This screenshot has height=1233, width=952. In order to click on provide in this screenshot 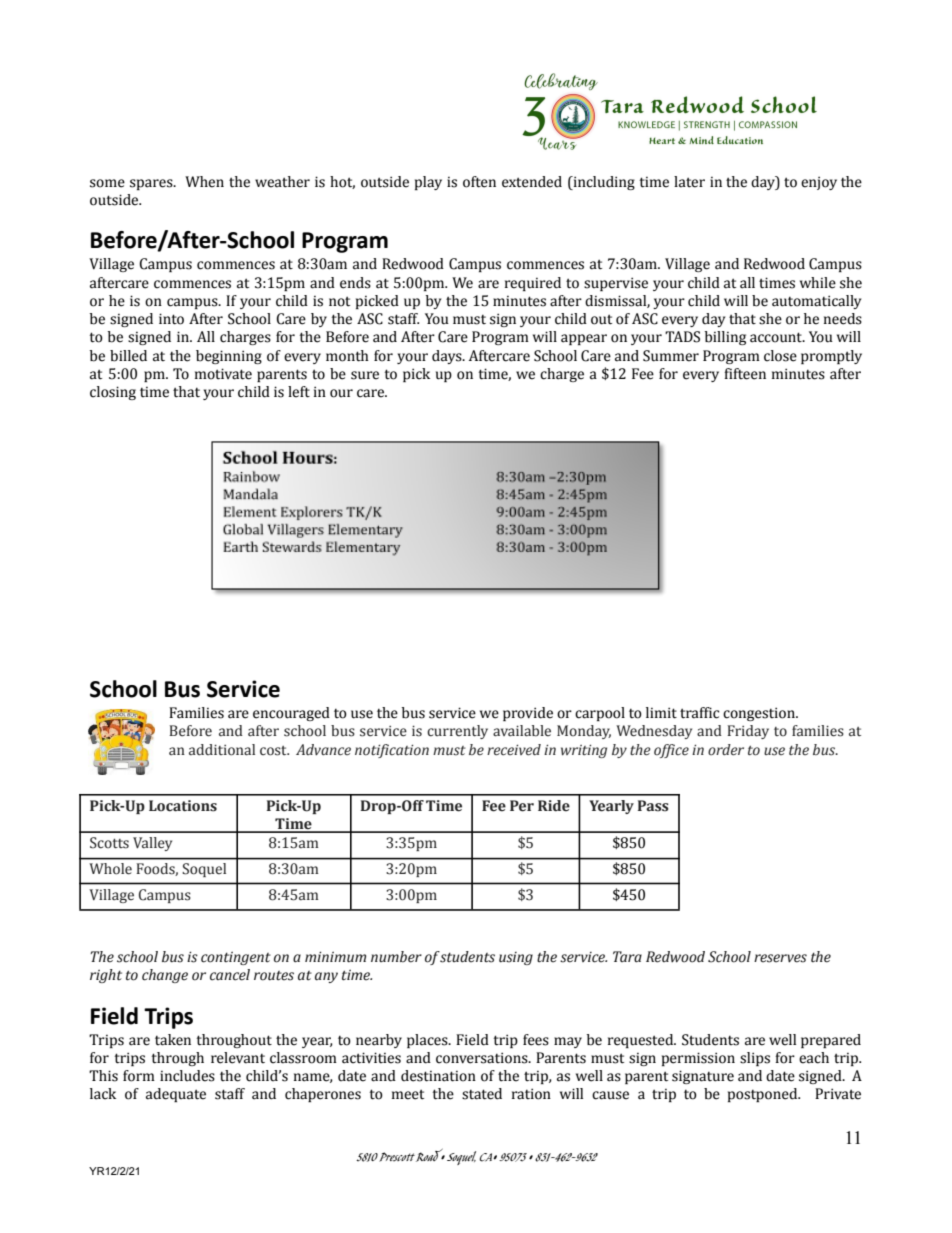, I will do `click(528, 714)`.
